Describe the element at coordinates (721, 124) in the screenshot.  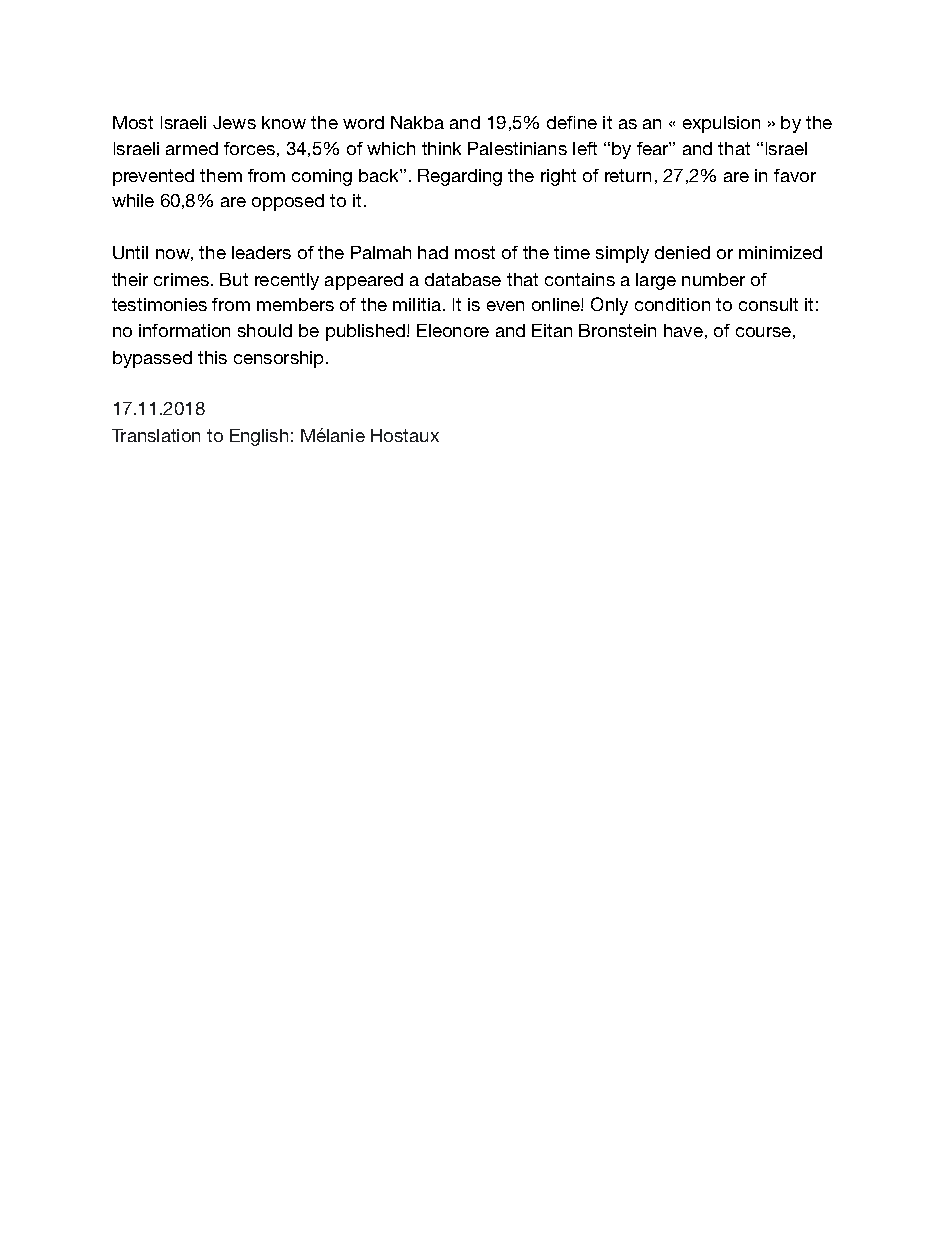
I see `expulsion` at that location.
